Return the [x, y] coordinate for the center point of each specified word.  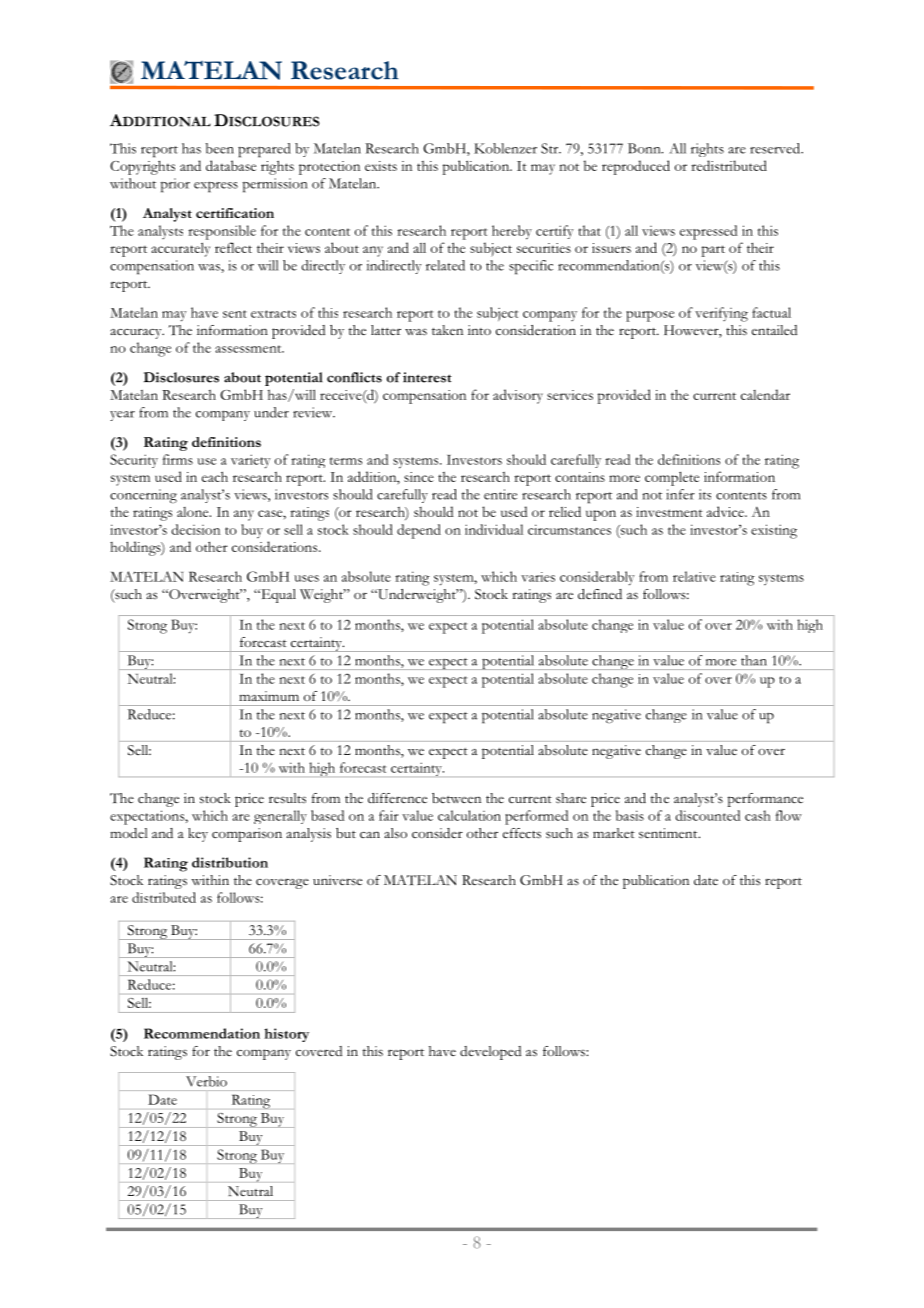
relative [694, 576]
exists [381, 166]
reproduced [636, 167]
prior [175, 185]
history [286, 1035]
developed [490, 1053]
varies [538, 577]
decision [196, 529]
